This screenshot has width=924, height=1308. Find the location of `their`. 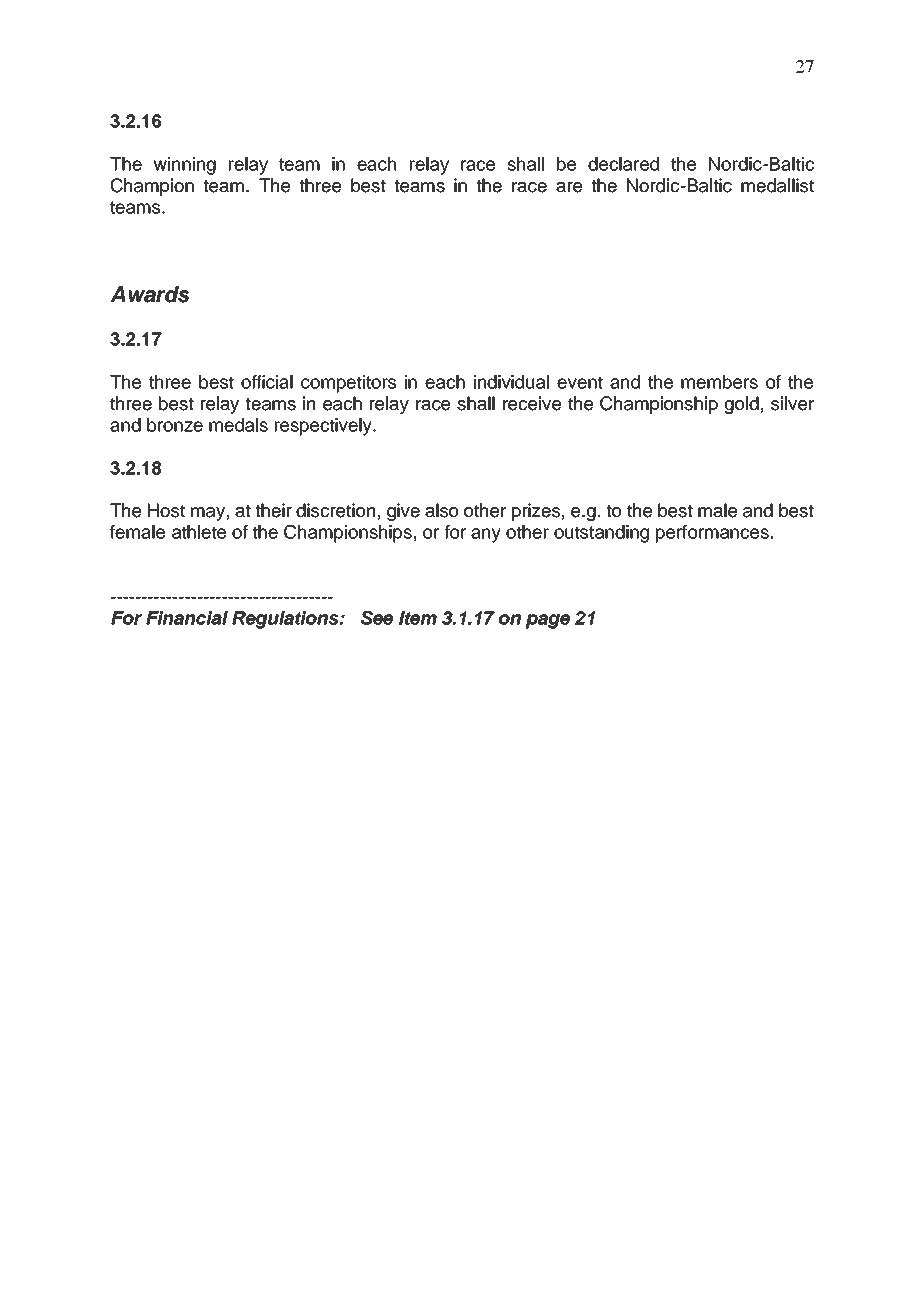

their is located at coordinates (274, 510).
